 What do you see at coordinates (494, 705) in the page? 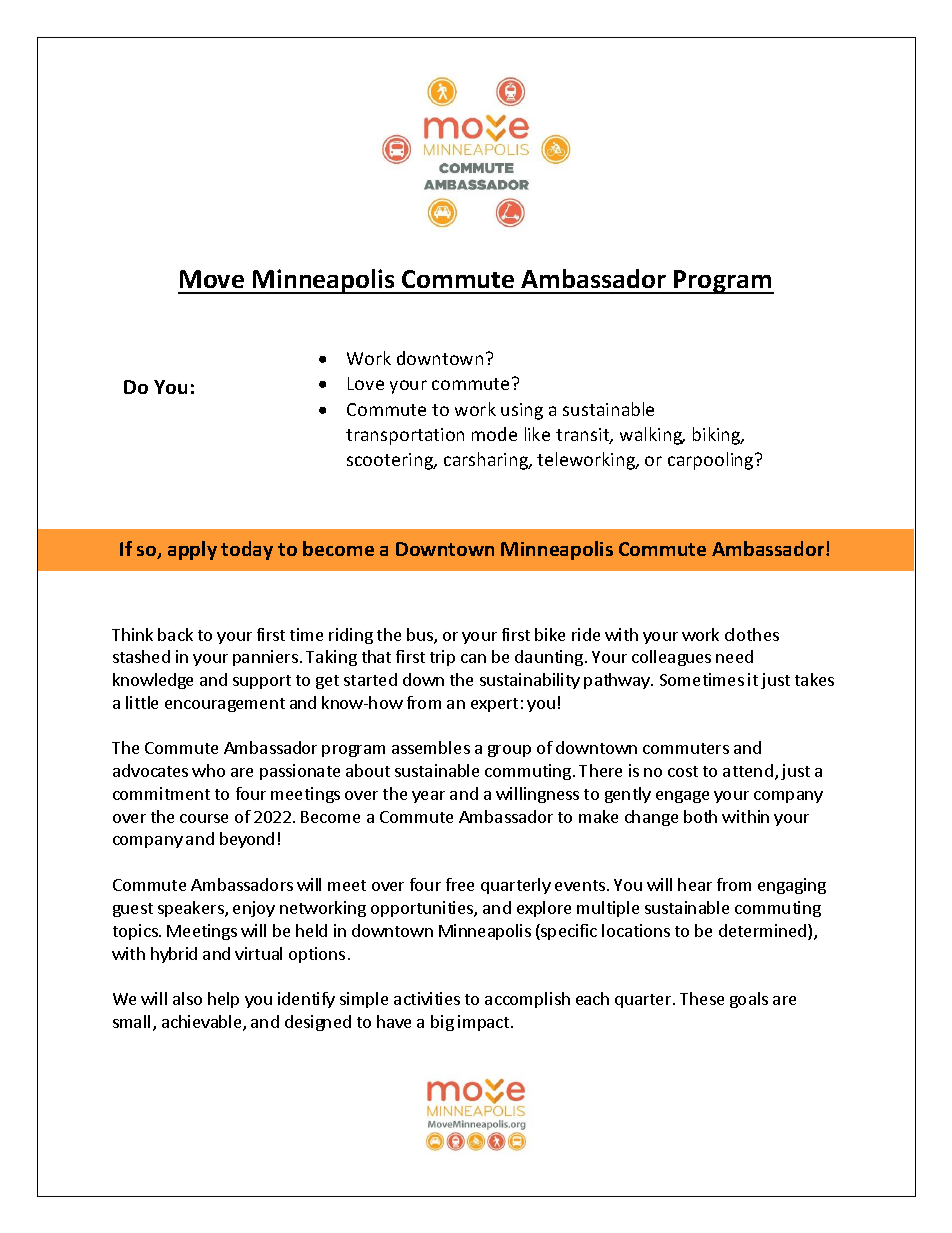
I see `expert` at bounding box center [494, 705].
